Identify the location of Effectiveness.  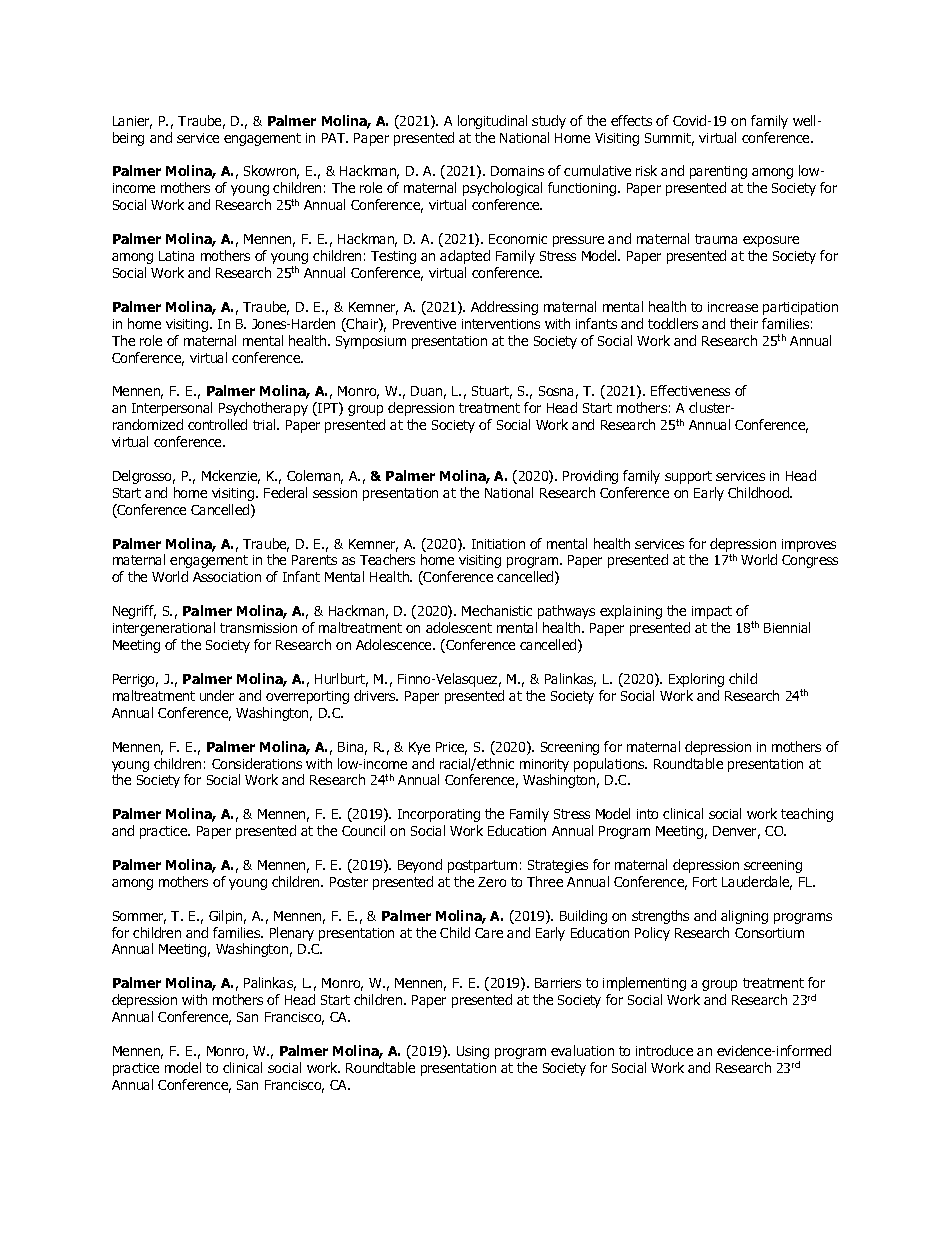
(690, 390).
